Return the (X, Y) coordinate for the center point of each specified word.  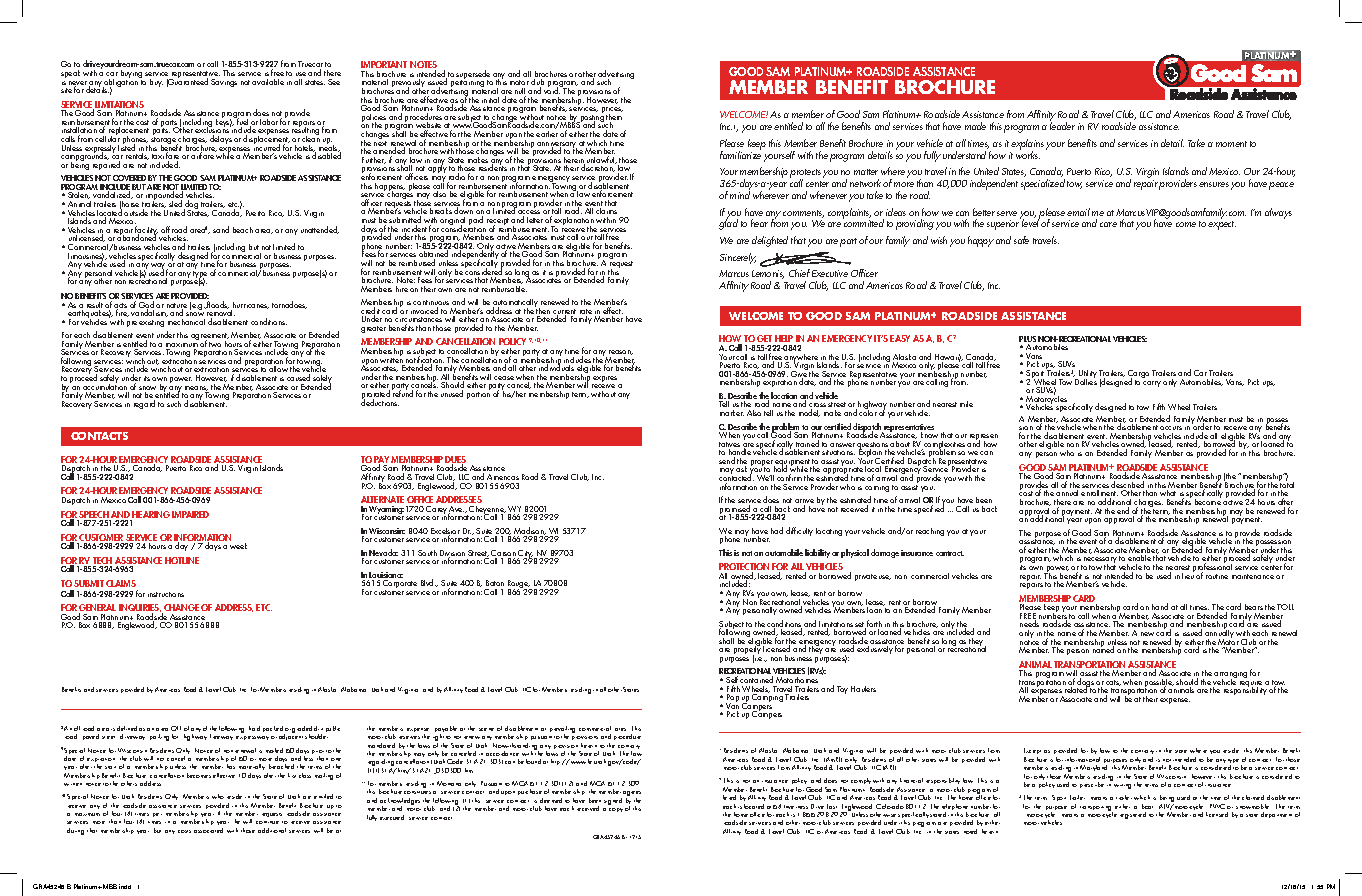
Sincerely (738, 258)
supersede (474, 76)
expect (1222, 225)
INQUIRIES (140, 609)
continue (267, 822)
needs (1029, 623)
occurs (1171, 428)
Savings (224, 83)
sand (221, 229)
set (860, 626)
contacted (736, 478)
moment (1231, 144)
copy (616, 810)
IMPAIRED (190, 514)
